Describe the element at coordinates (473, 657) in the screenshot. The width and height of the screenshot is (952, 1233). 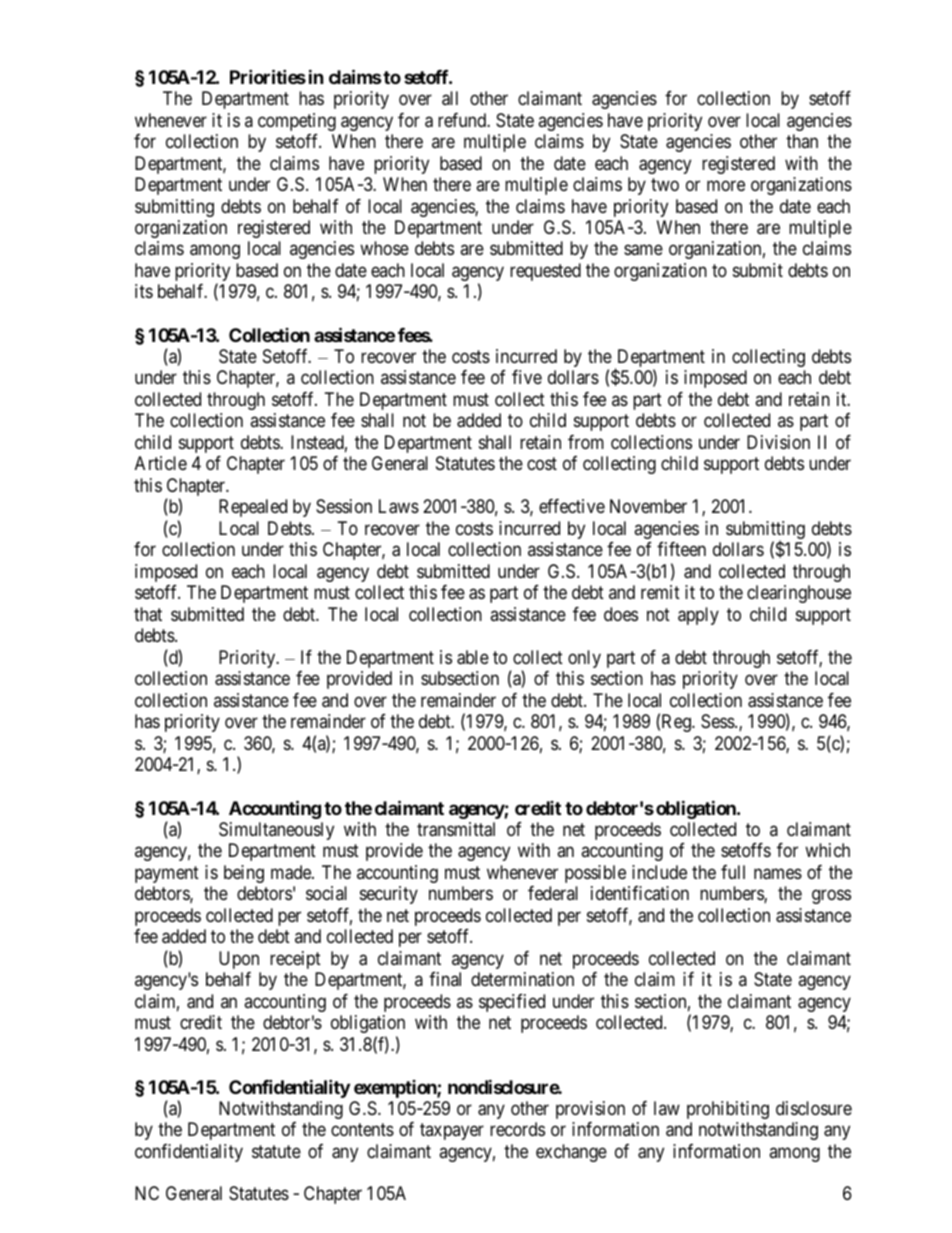
I see `able` at that location.
